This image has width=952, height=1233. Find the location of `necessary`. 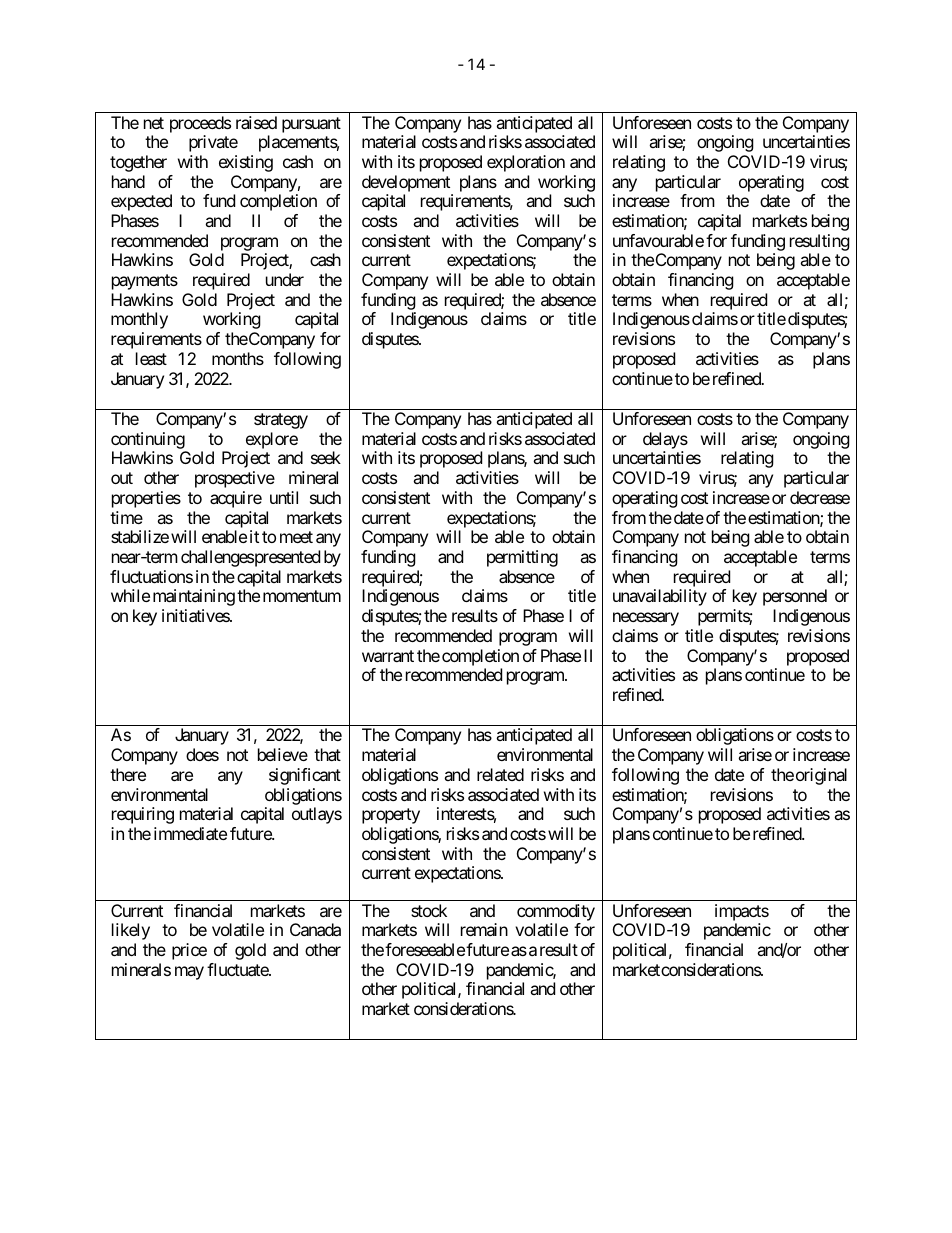

necessary is located at coordinates (646, 619).
